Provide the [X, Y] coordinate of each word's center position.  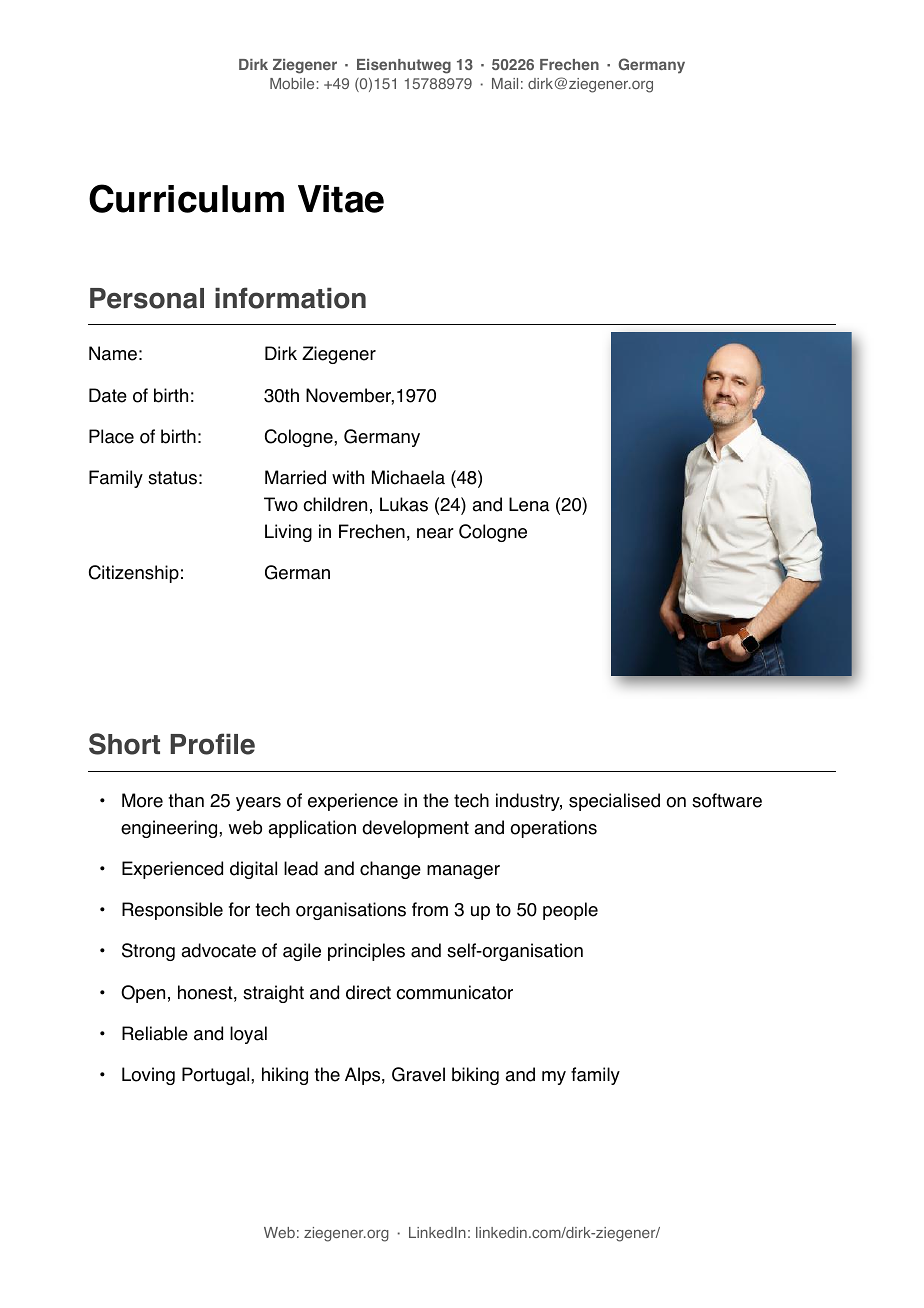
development [415, 829]
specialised [614, 802]
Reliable [155, 1033]
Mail [505, 83]
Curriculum [186, 198]
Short [124, 744]
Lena [529, 504]
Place [111, 436]
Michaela [408, 477]
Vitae [341, 199]
